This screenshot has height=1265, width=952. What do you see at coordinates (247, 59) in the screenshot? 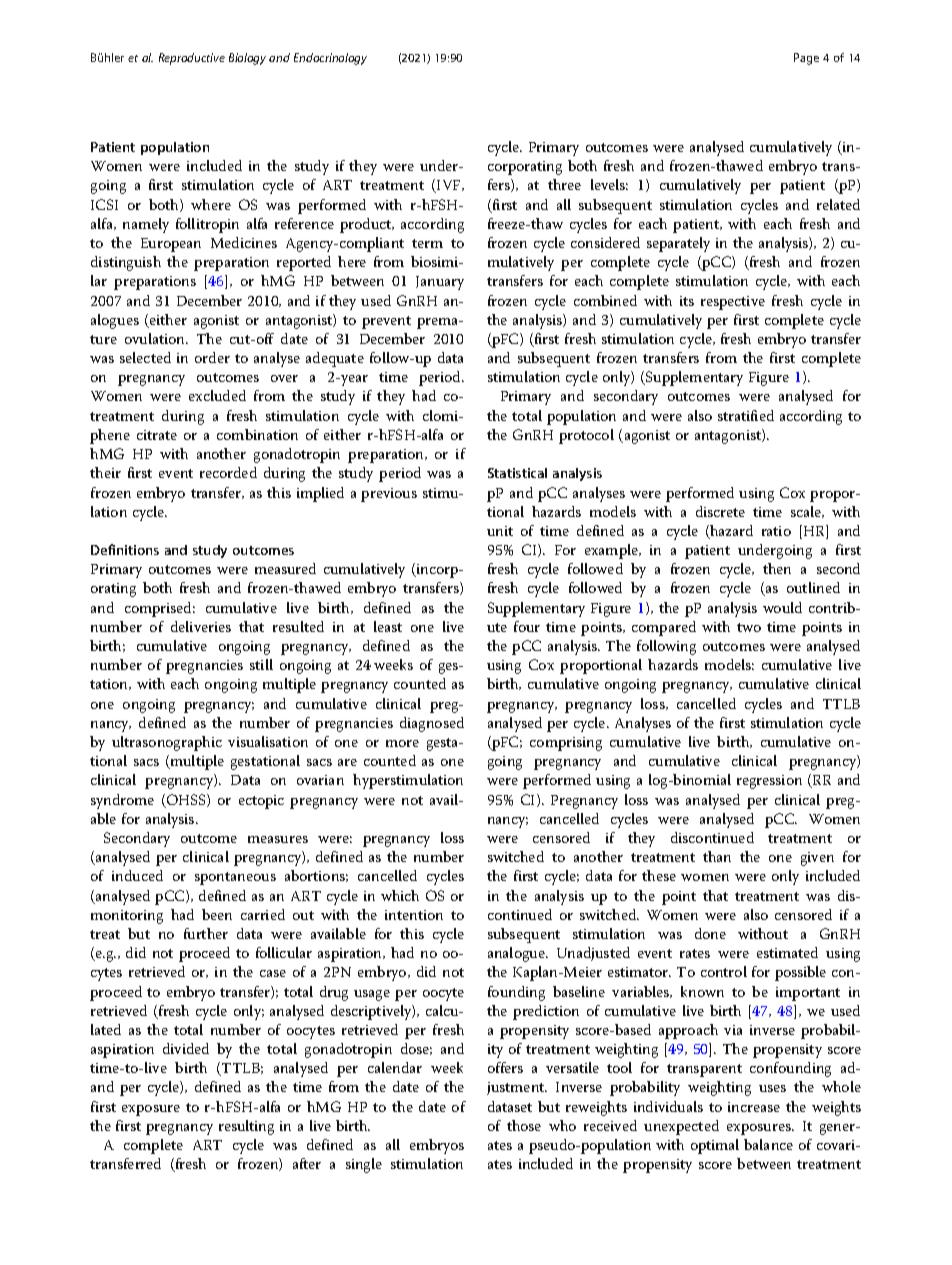
I see `Biology` at bounding box center [247, 59].
